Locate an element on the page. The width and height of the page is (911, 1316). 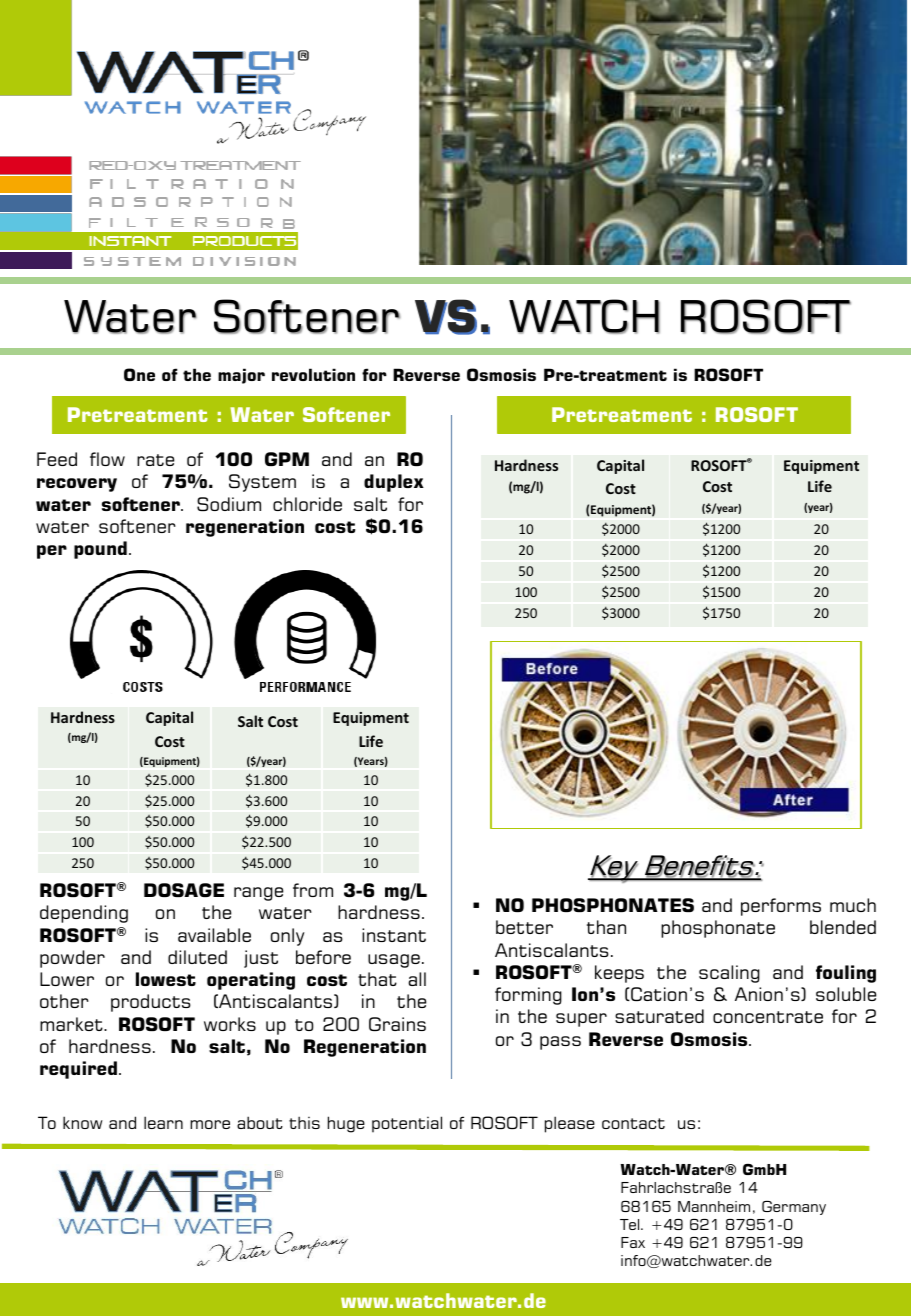
duplex is located at coordinates (394, 483).
